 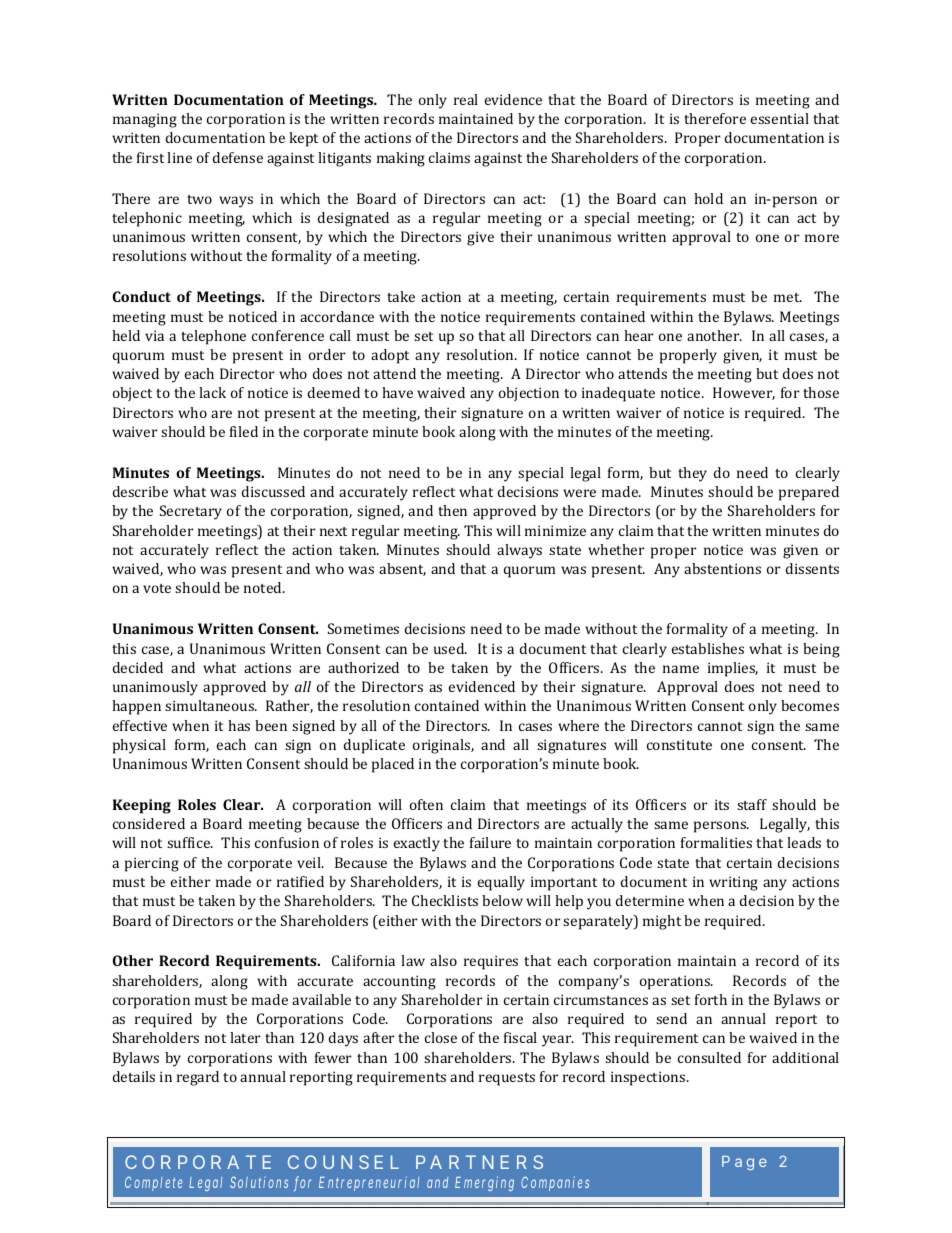 I want to click on defense, so click(x=238, y=157).
